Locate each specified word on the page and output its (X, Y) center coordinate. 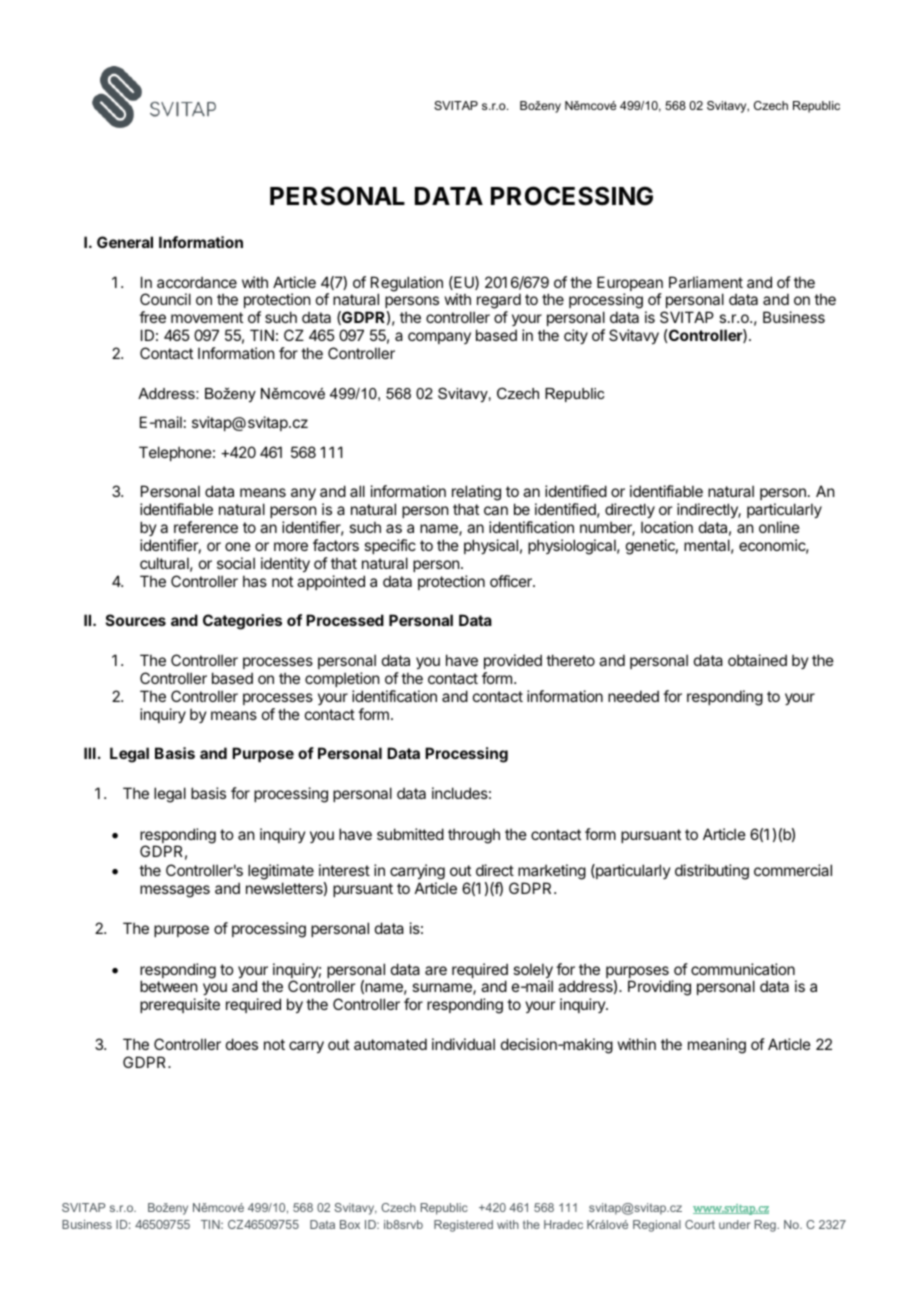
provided (513, 661)
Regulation (407, 285)
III (90, 753)
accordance (197, 282)
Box (350, 1224)
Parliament (706, 282)
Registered (463, 1226)
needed (633, 696)
